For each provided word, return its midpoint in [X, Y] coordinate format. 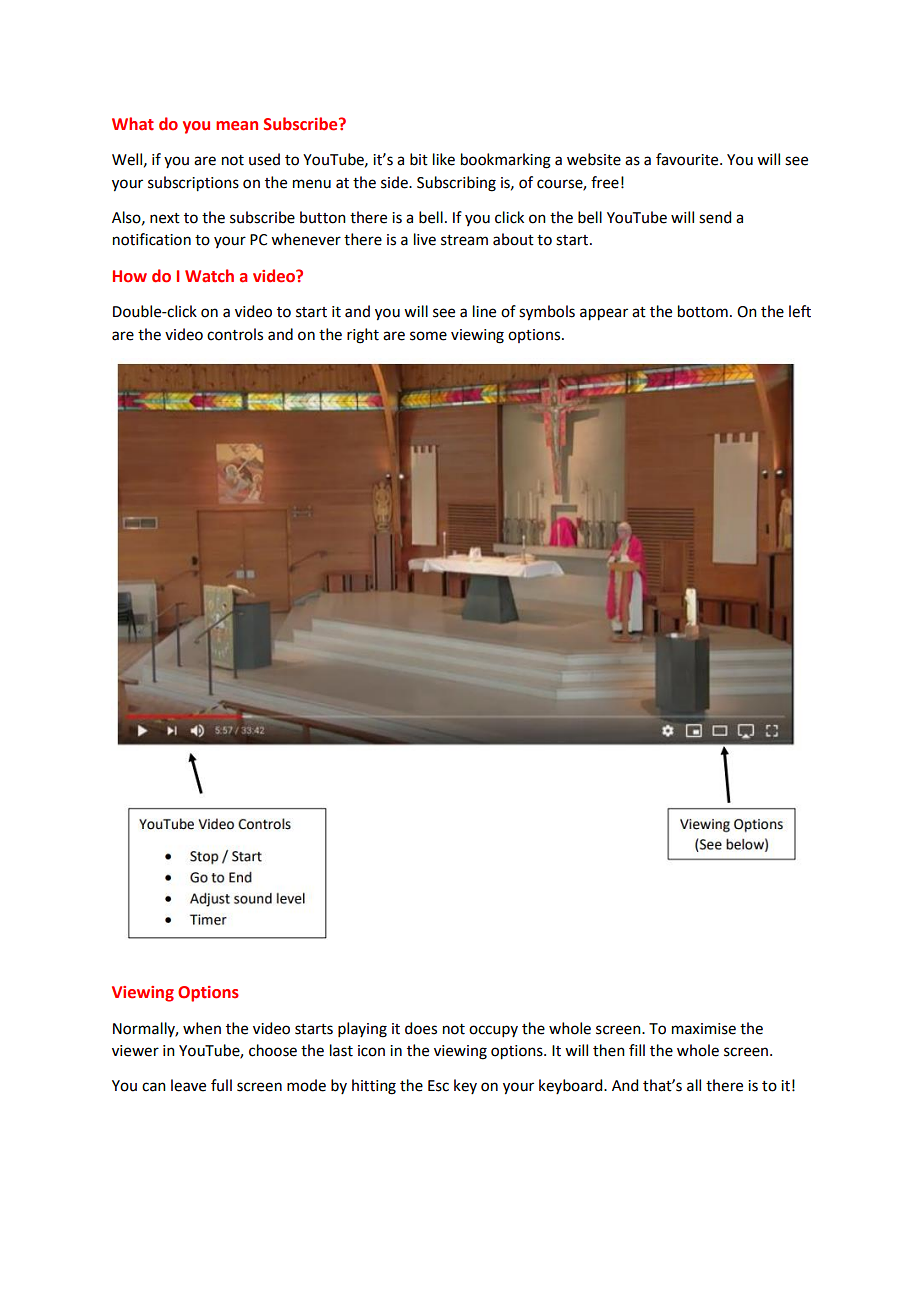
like [444, 159]
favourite [688, 159]
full [221, 1085]
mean [237, 126]
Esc [438, 1086]
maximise [704, 1029]
